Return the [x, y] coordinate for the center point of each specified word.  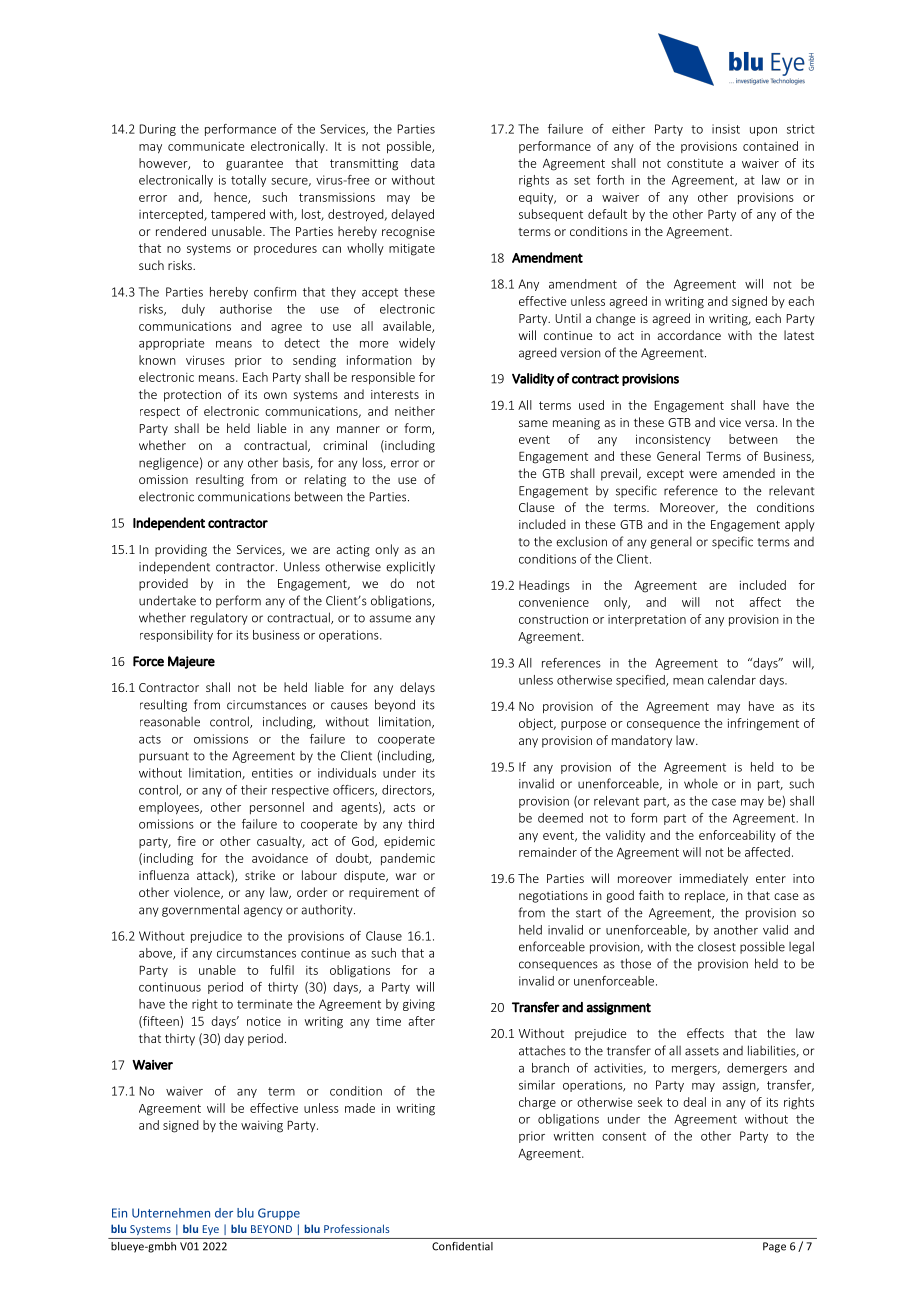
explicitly [410, 567]
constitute [695, 163]
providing [181, 550]
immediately [714, 879]
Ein [119, 1213]
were [703, 474]
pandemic [408, 859]
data [423, 163]
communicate [206, 146]
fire [186, 841]
